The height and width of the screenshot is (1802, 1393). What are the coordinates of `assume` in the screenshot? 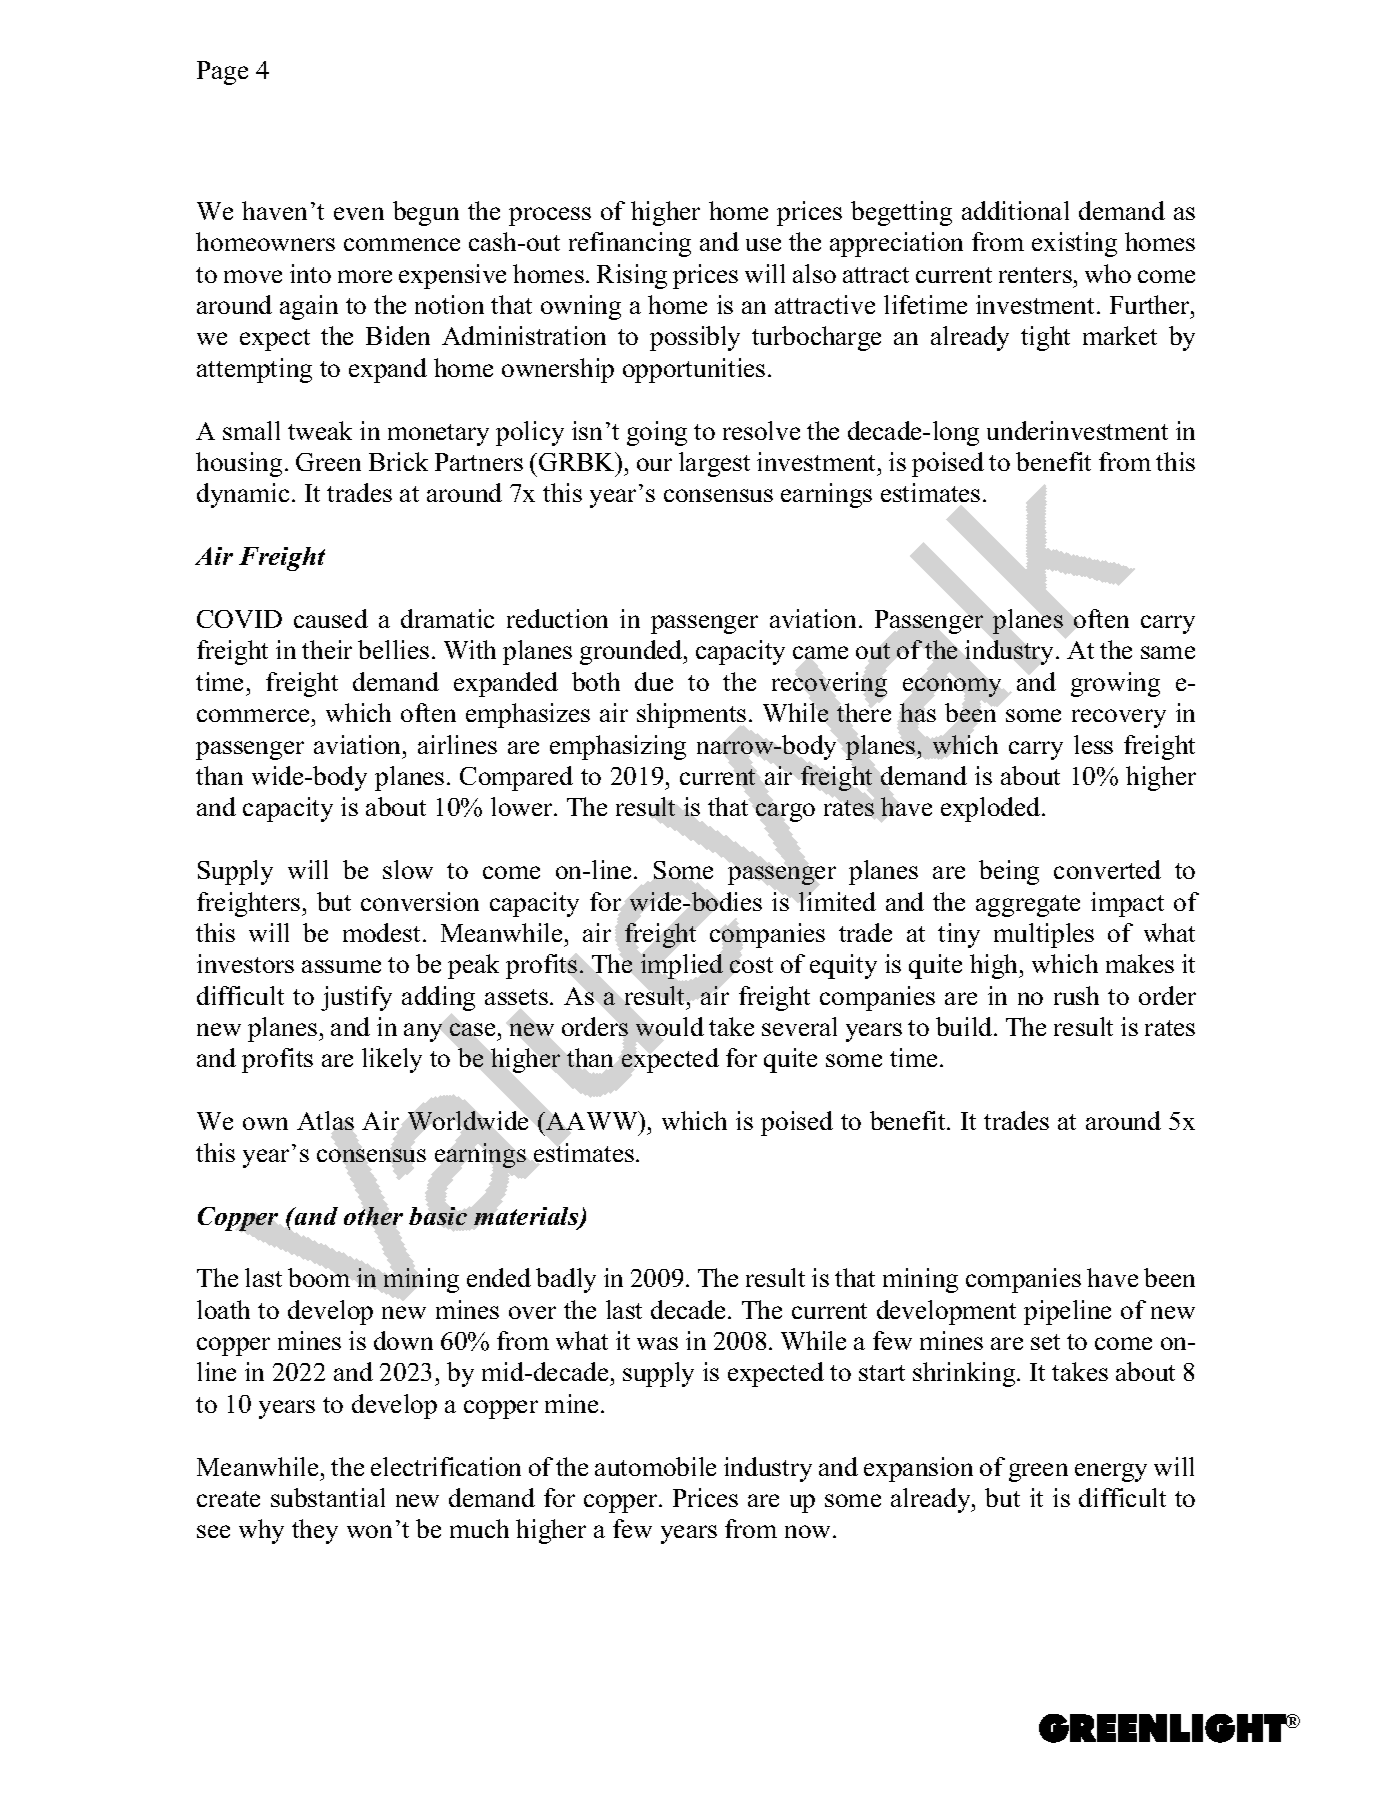 It's located at (341, 966).
